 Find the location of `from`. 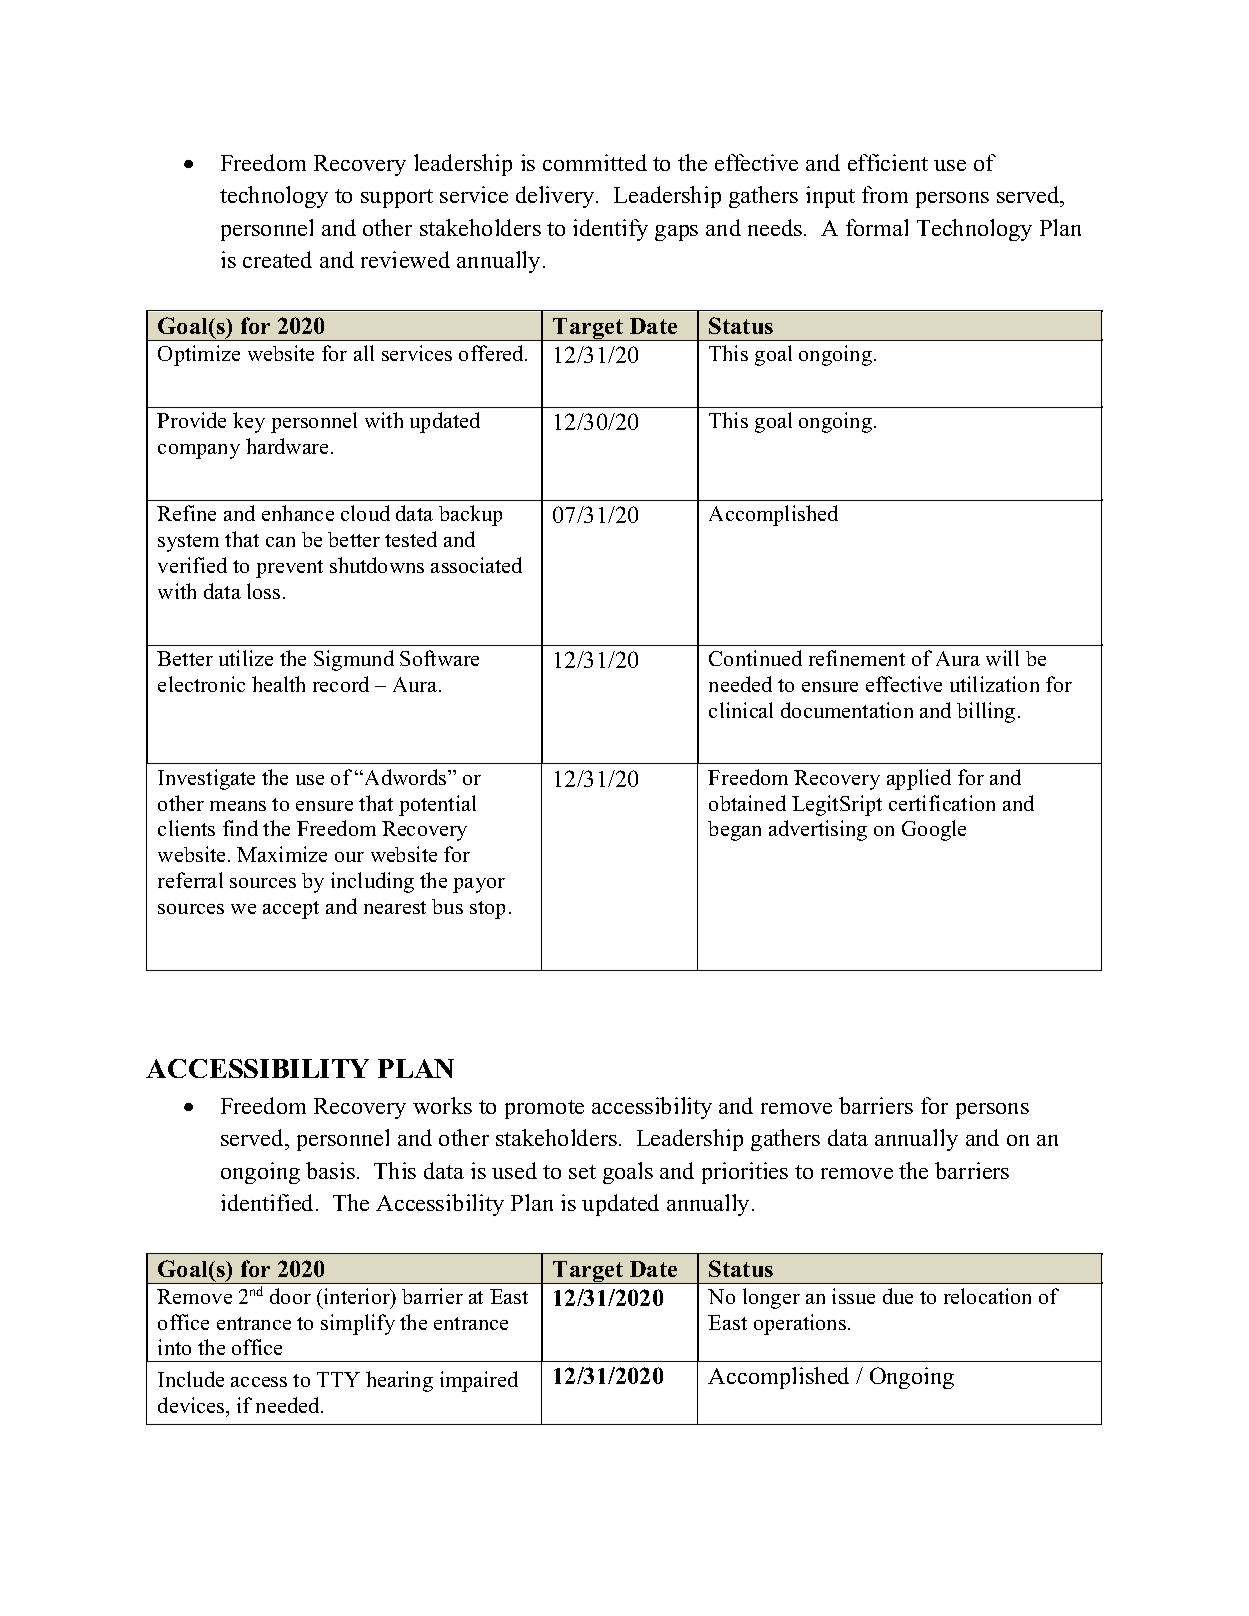

from is located at coordinates (885, 194).
